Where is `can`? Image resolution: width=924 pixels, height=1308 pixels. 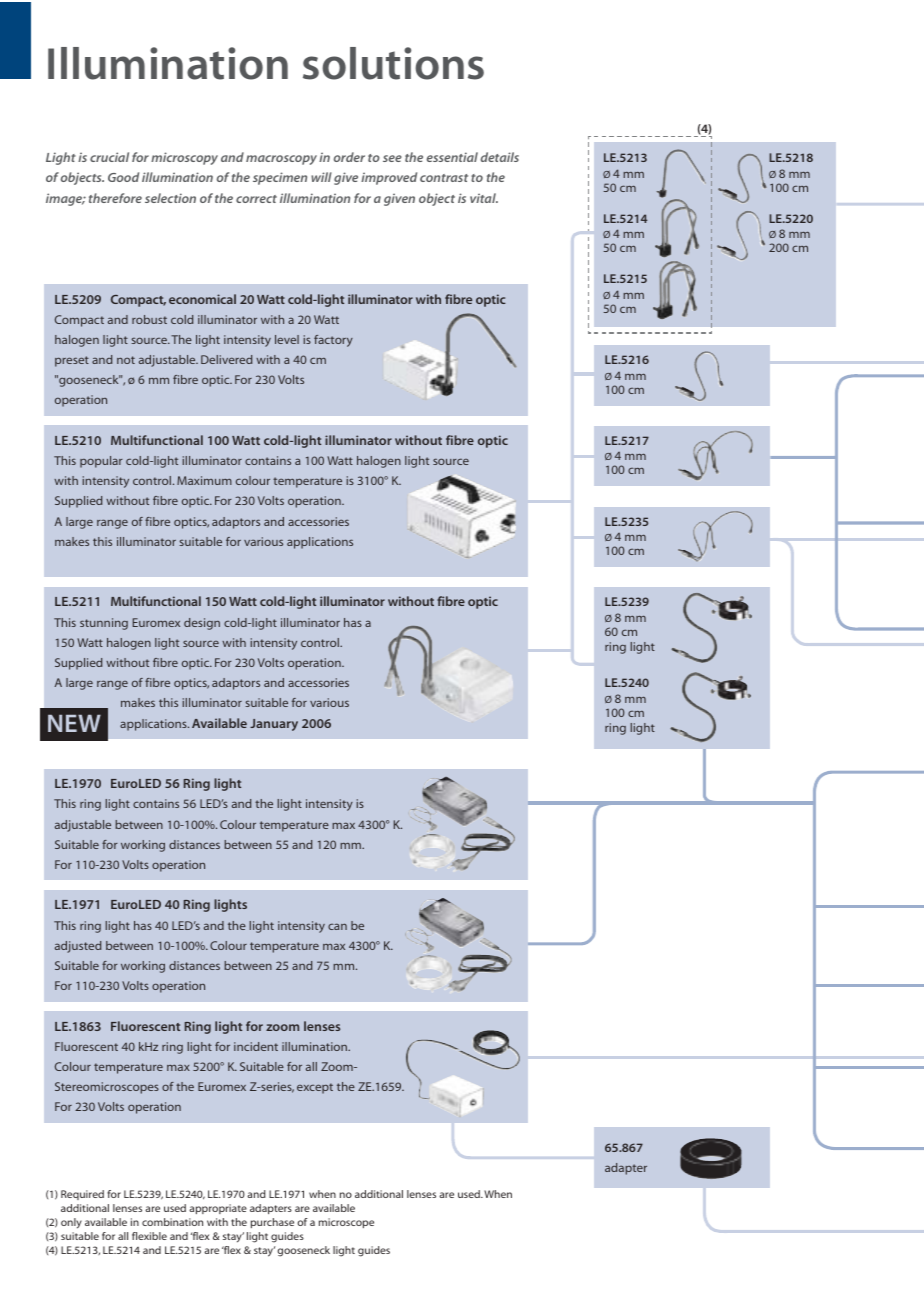
can is located at coordinates (337, 926).
